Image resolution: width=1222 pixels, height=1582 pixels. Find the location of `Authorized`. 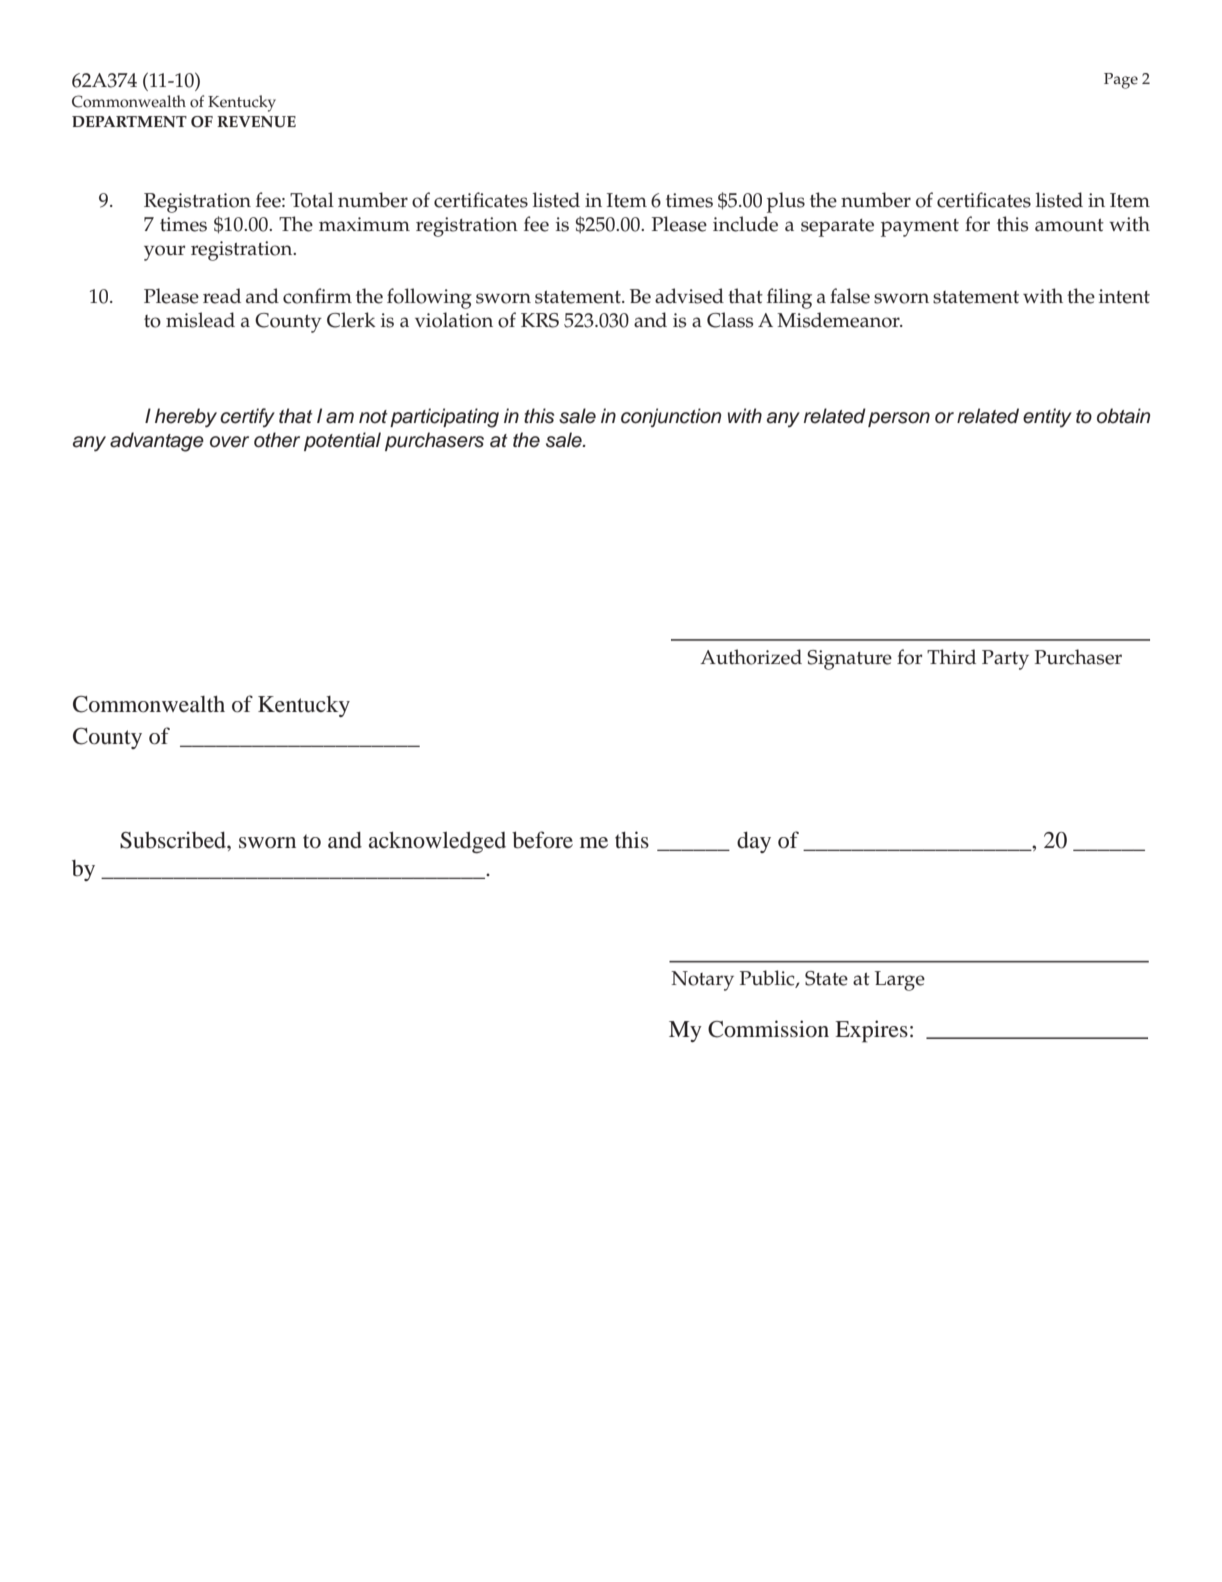

Authorized is located at coordinates (751, 657).
